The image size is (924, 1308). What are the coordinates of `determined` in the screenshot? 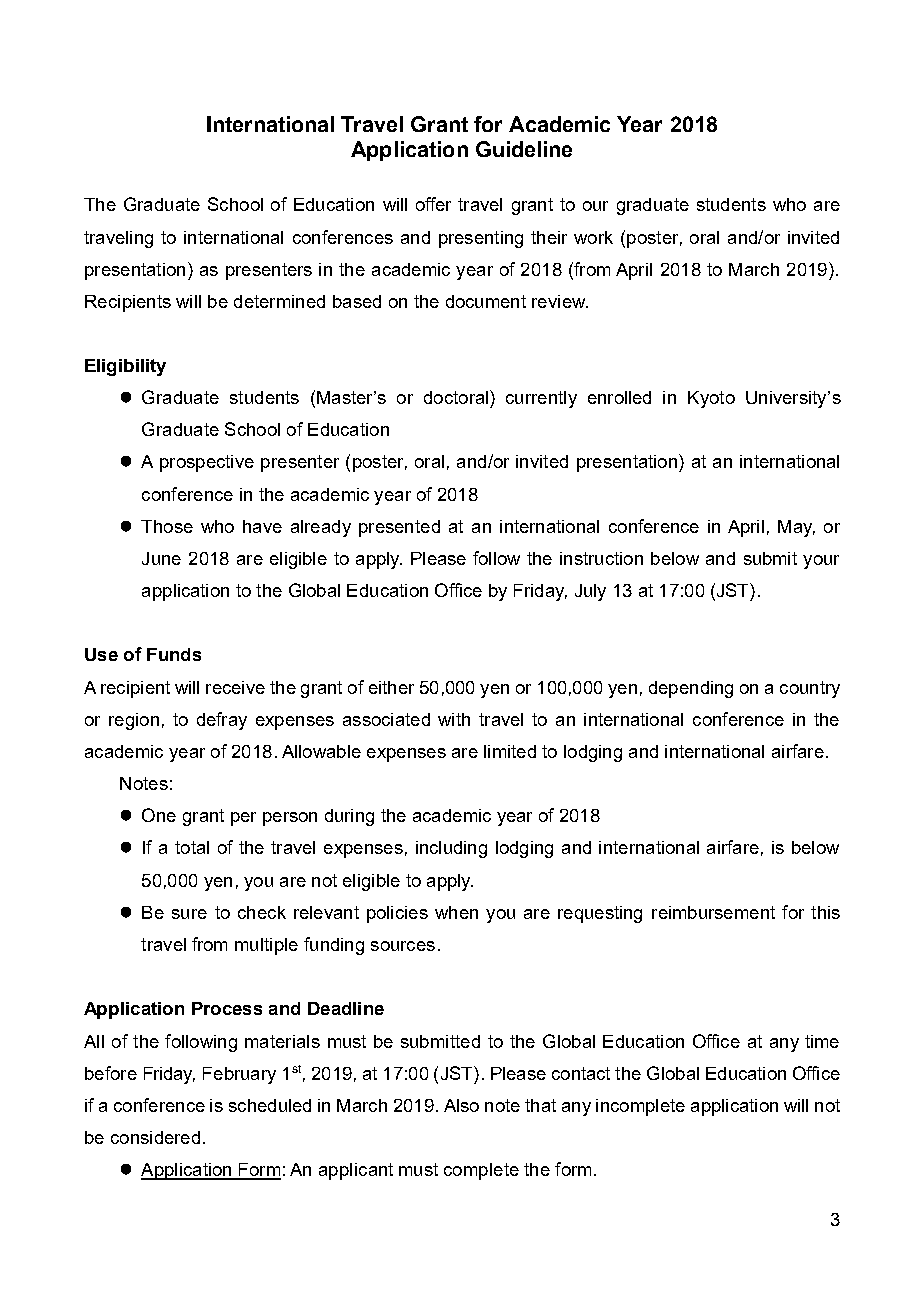 It's located at (279, 301).
